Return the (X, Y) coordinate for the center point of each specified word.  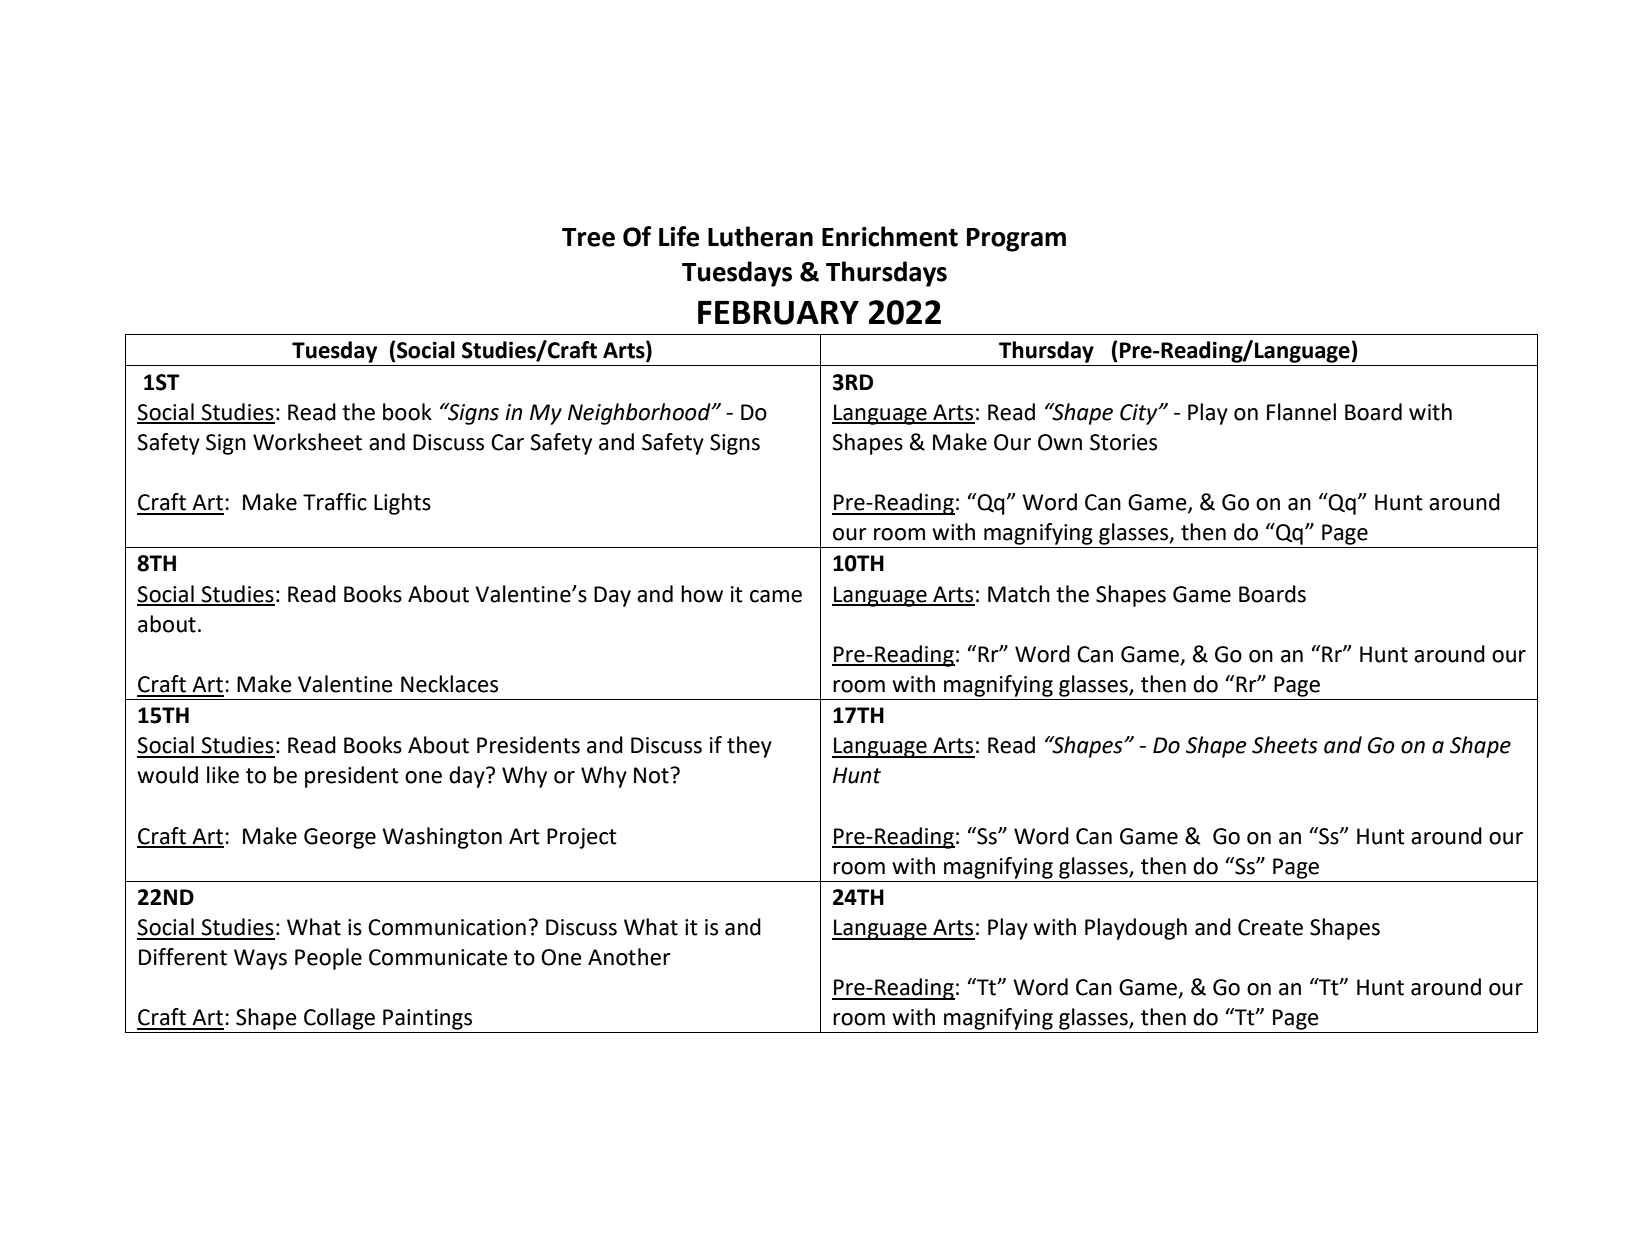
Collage (339, 1019)
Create (1270, 927)
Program (1016, 240)
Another (629, 957)
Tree (588, 237)
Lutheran (760, 236)
